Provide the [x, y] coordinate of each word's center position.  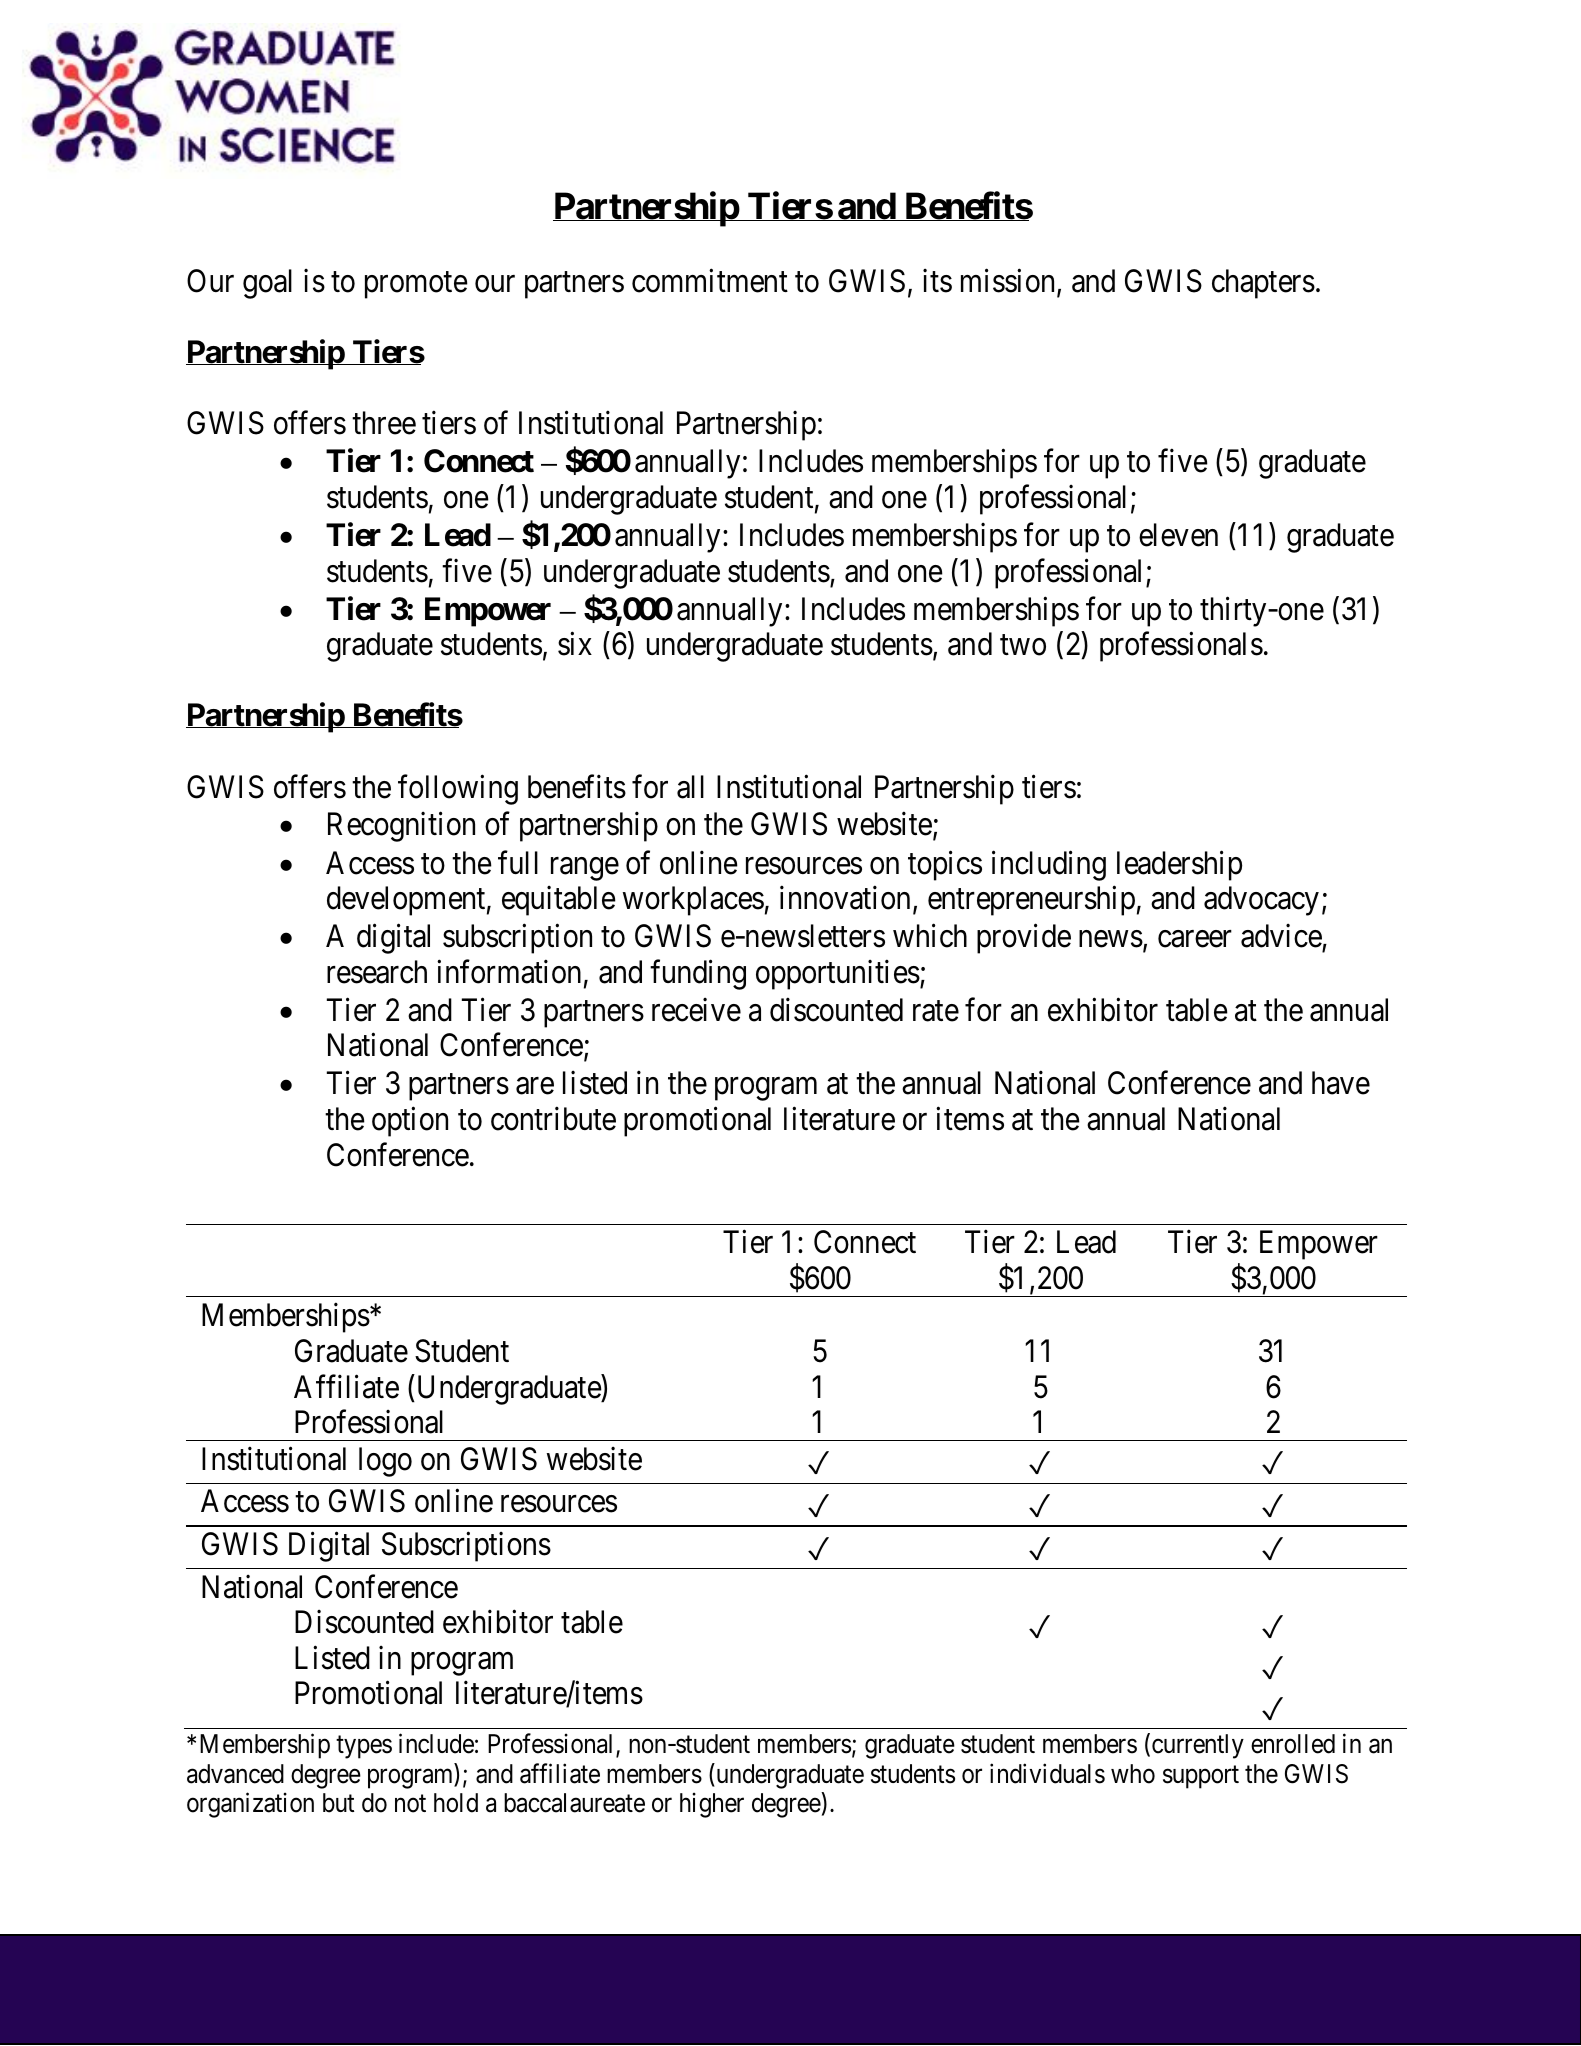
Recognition [401, 827]
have [1341, 1083]
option [410, 1122]
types [364, 1747]
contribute [553, 1119]
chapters [1263, 284]
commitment [710, 281]
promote [416, 285]
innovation [845, 898]
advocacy [1261, 901]
